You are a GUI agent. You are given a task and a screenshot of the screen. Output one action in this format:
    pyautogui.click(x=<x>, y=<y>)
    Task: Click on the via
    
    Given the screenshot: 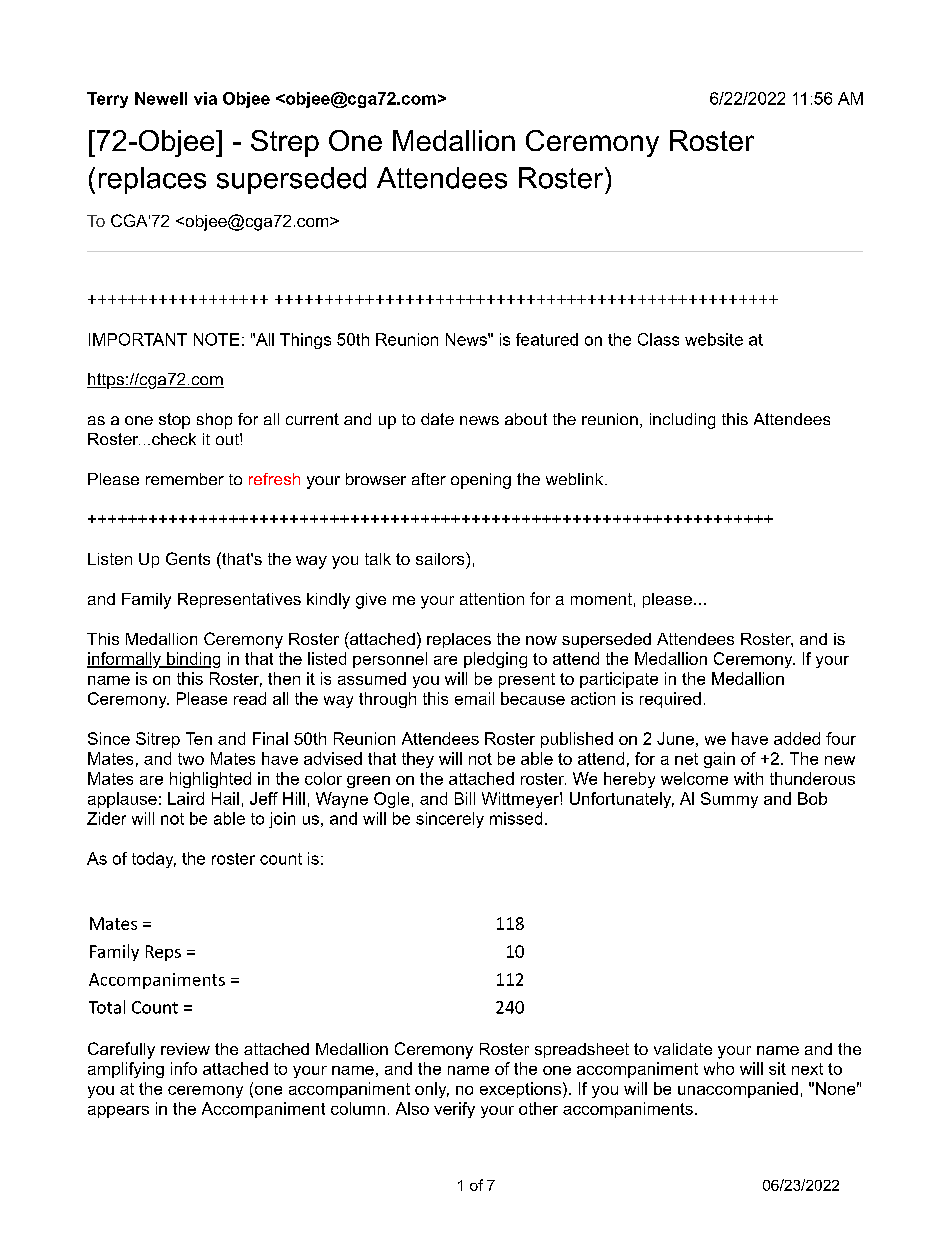 What is the action you would take?
    pyautogui.click(x=205, y=98)
